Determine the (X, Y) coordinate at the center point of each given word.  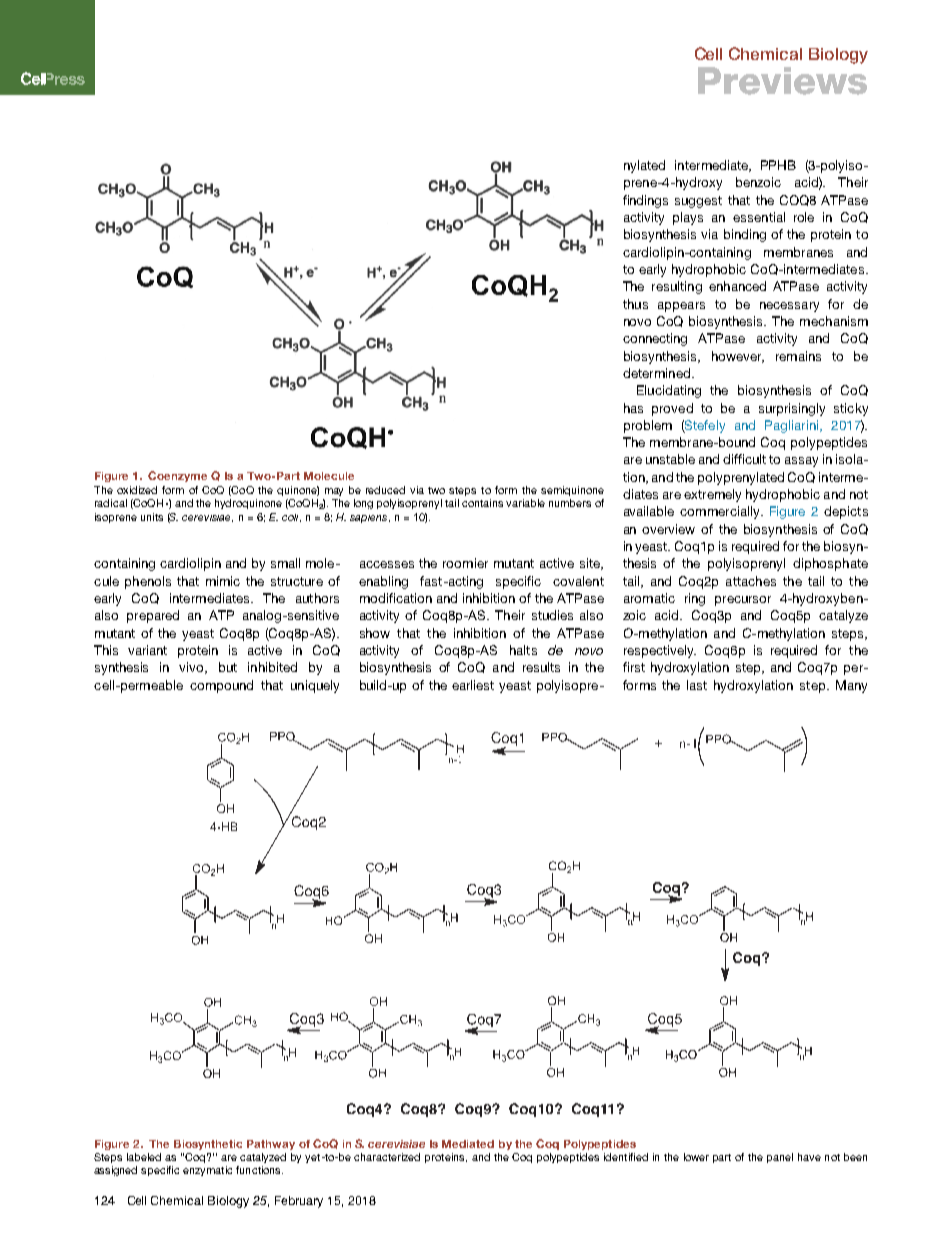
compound (221, 686)
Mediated (468, 1144)
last (697, 685)
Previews (782, 81)
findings (645, 201)
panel (780, 1158)
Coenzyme (177, 476)
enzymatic (207, 1171)
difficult (744, 459)
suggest (698, 202)
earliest (473, 685)
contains (482, 503)
